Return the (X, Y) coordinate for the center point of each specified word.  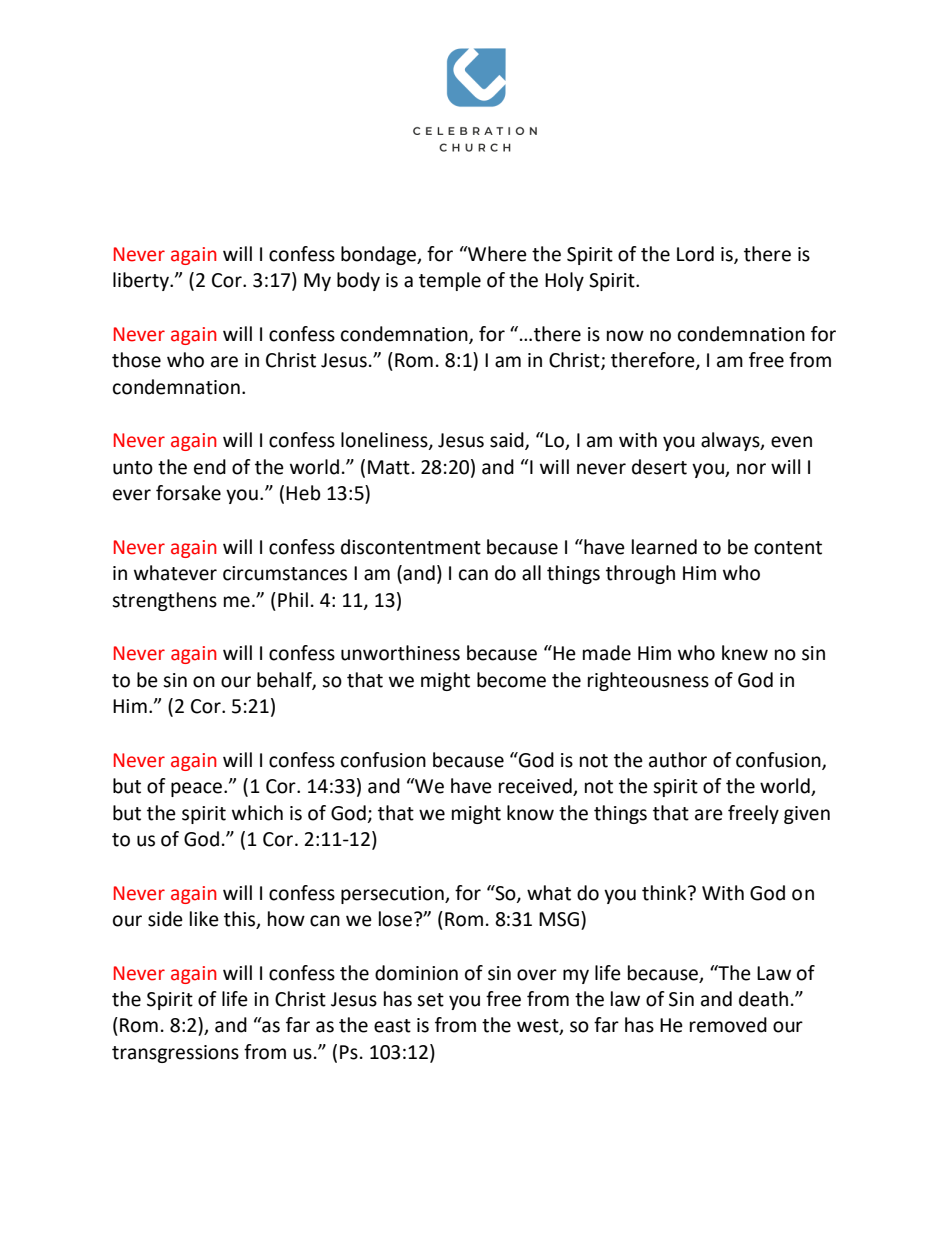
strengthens (164, 601)
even (791, 442)
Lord (695, 254)
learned (664, 547)
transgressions (175, 1054)
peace (198, 789)
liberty (142, 281)
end (210, 467)
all (531, 573)
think (665, 893)
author (678, 760)
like (204, 919)
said (508, 441)
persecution (393, 895)
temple (450, 281)
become (511, 680)
